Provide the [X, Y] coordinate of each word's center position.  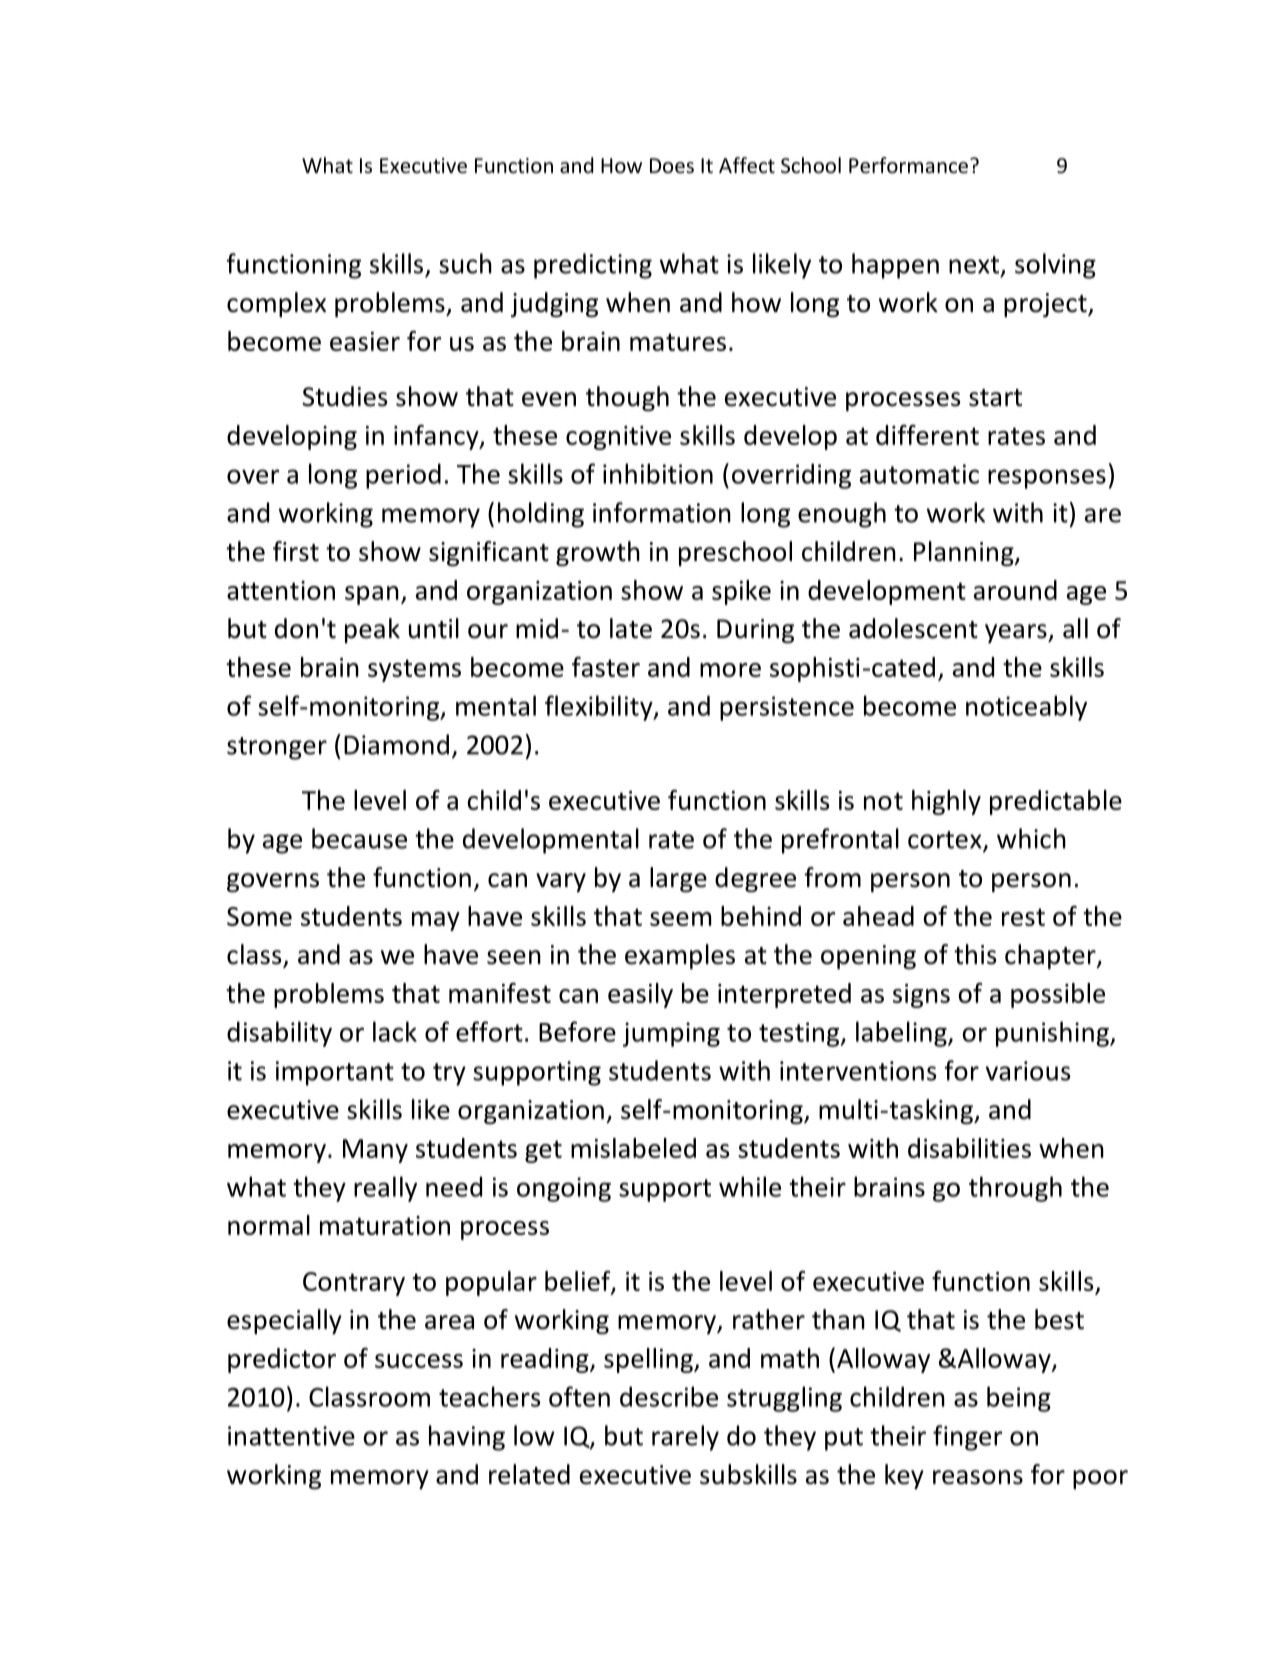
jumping [671, 1034]
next [975, 266]
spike [741, 592]
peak [372, 630]
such [465, 263]
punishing [1053, 1034]
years [1017, 633]
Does [672, 166]
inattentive [291, 1436]
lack [395, 1031]
